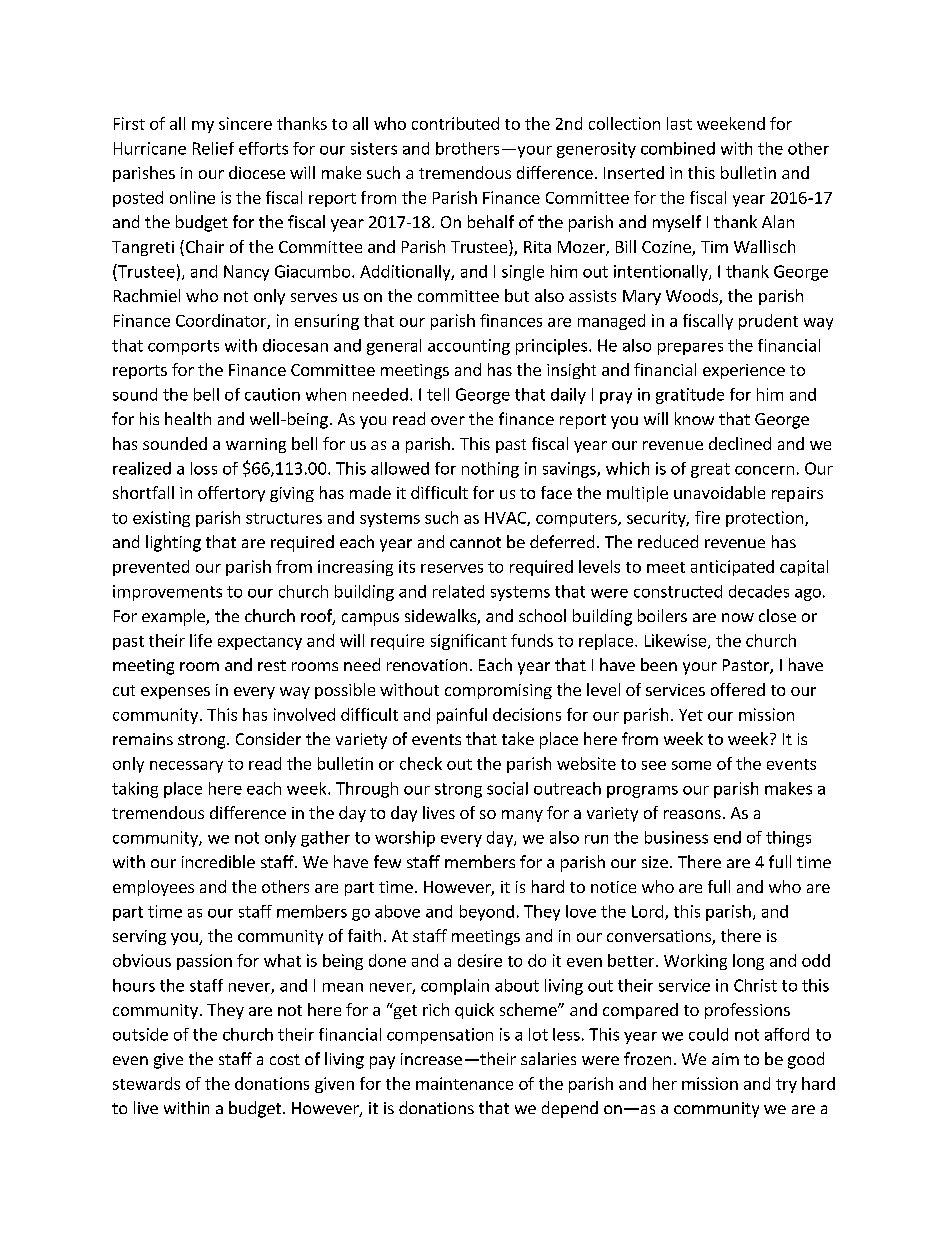 This screenshot has height=1233, width=952. What do you see at coordinates (455, 123) in the screenshot?
I see `contributed` at bounding box center [455, 123].
